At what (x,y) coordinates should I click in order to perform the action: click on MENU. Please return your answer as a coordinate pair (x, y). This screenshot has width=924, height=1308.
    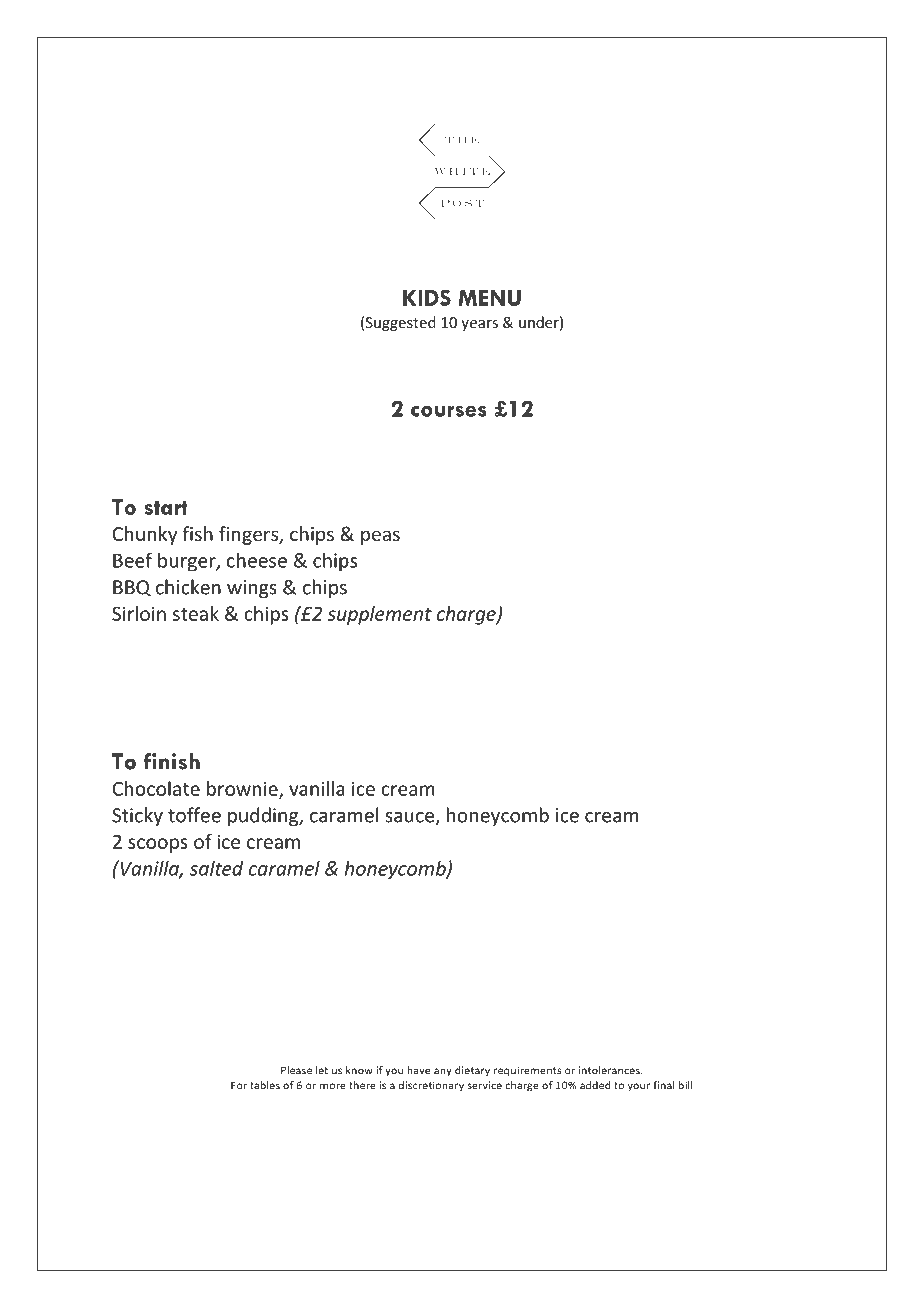
    Looking at the image, I should click on (490, 298).
